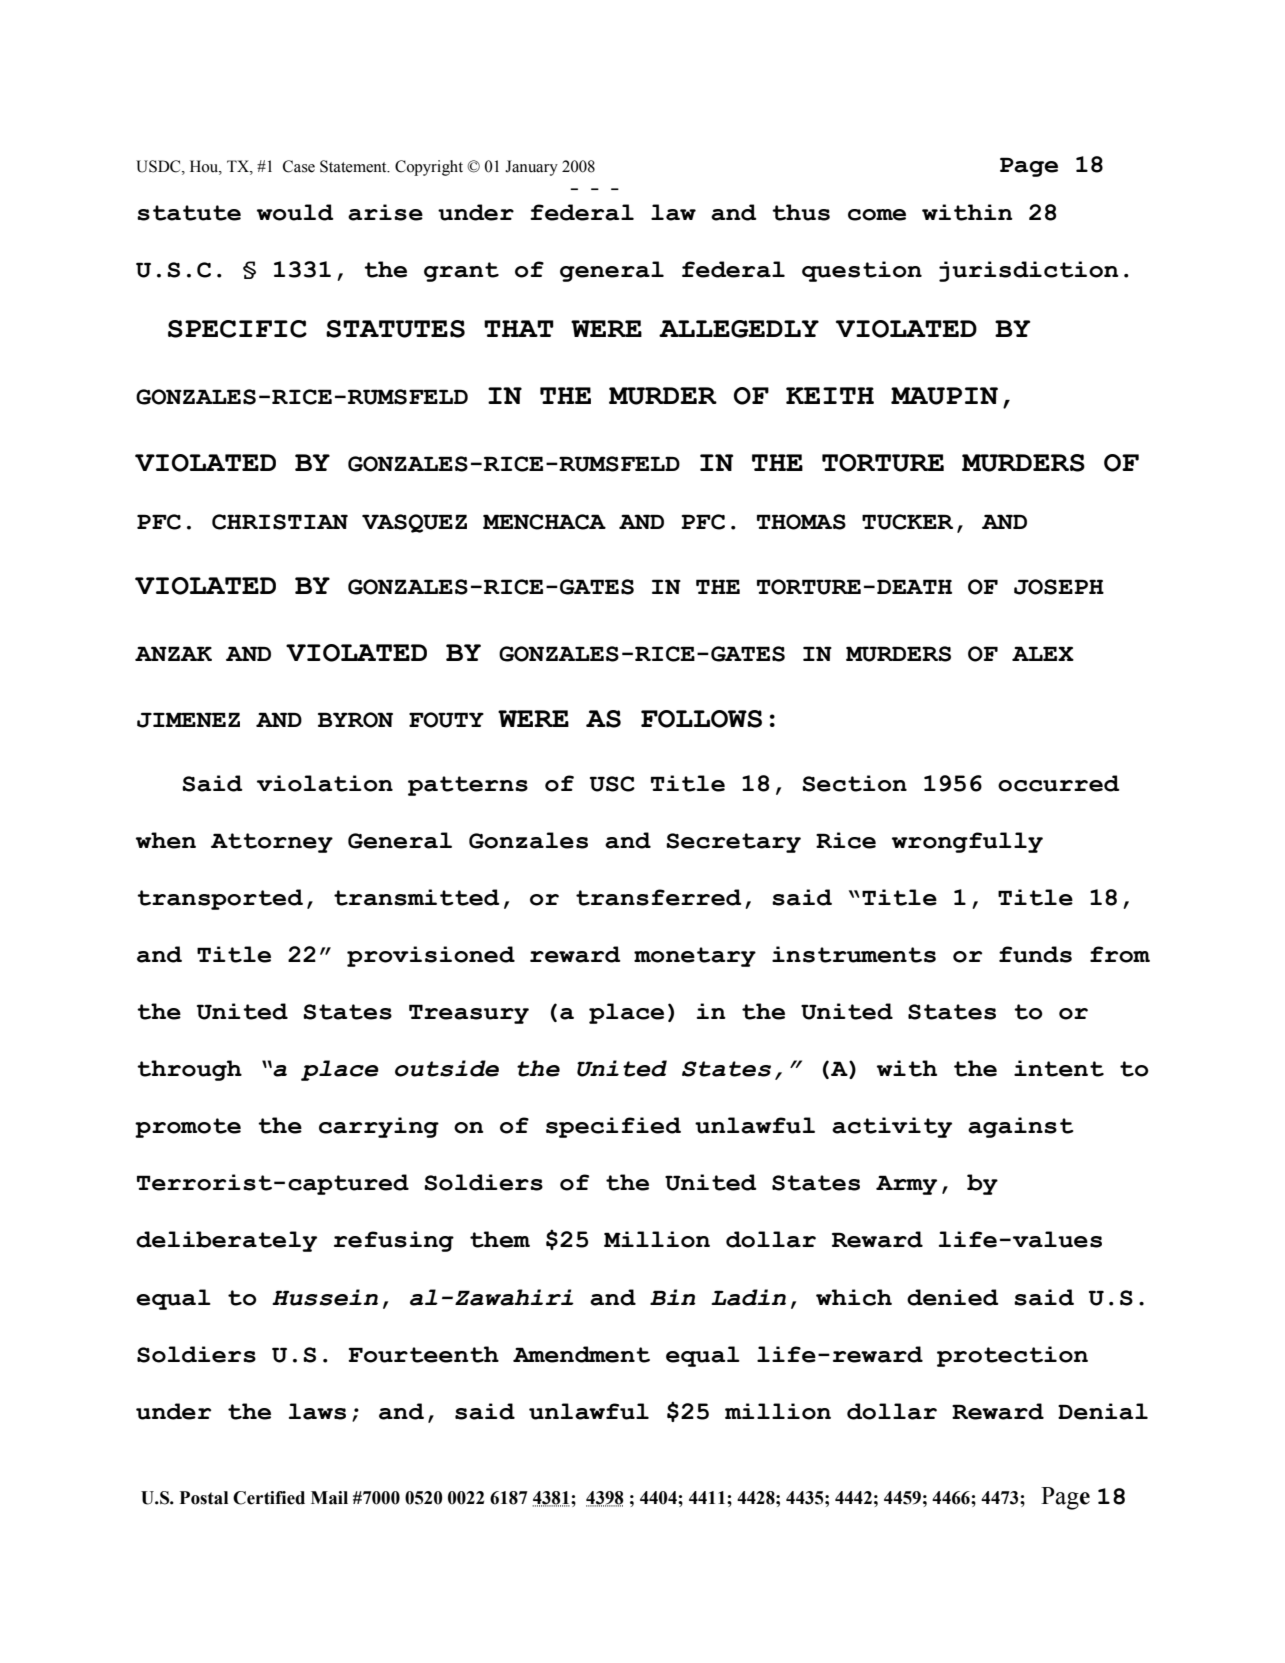 This screenshot has height=1663, width=1285. What do you see at coordinates (531, 168) in the screenshot?
I see `January` at bounding box center [531, 168].
